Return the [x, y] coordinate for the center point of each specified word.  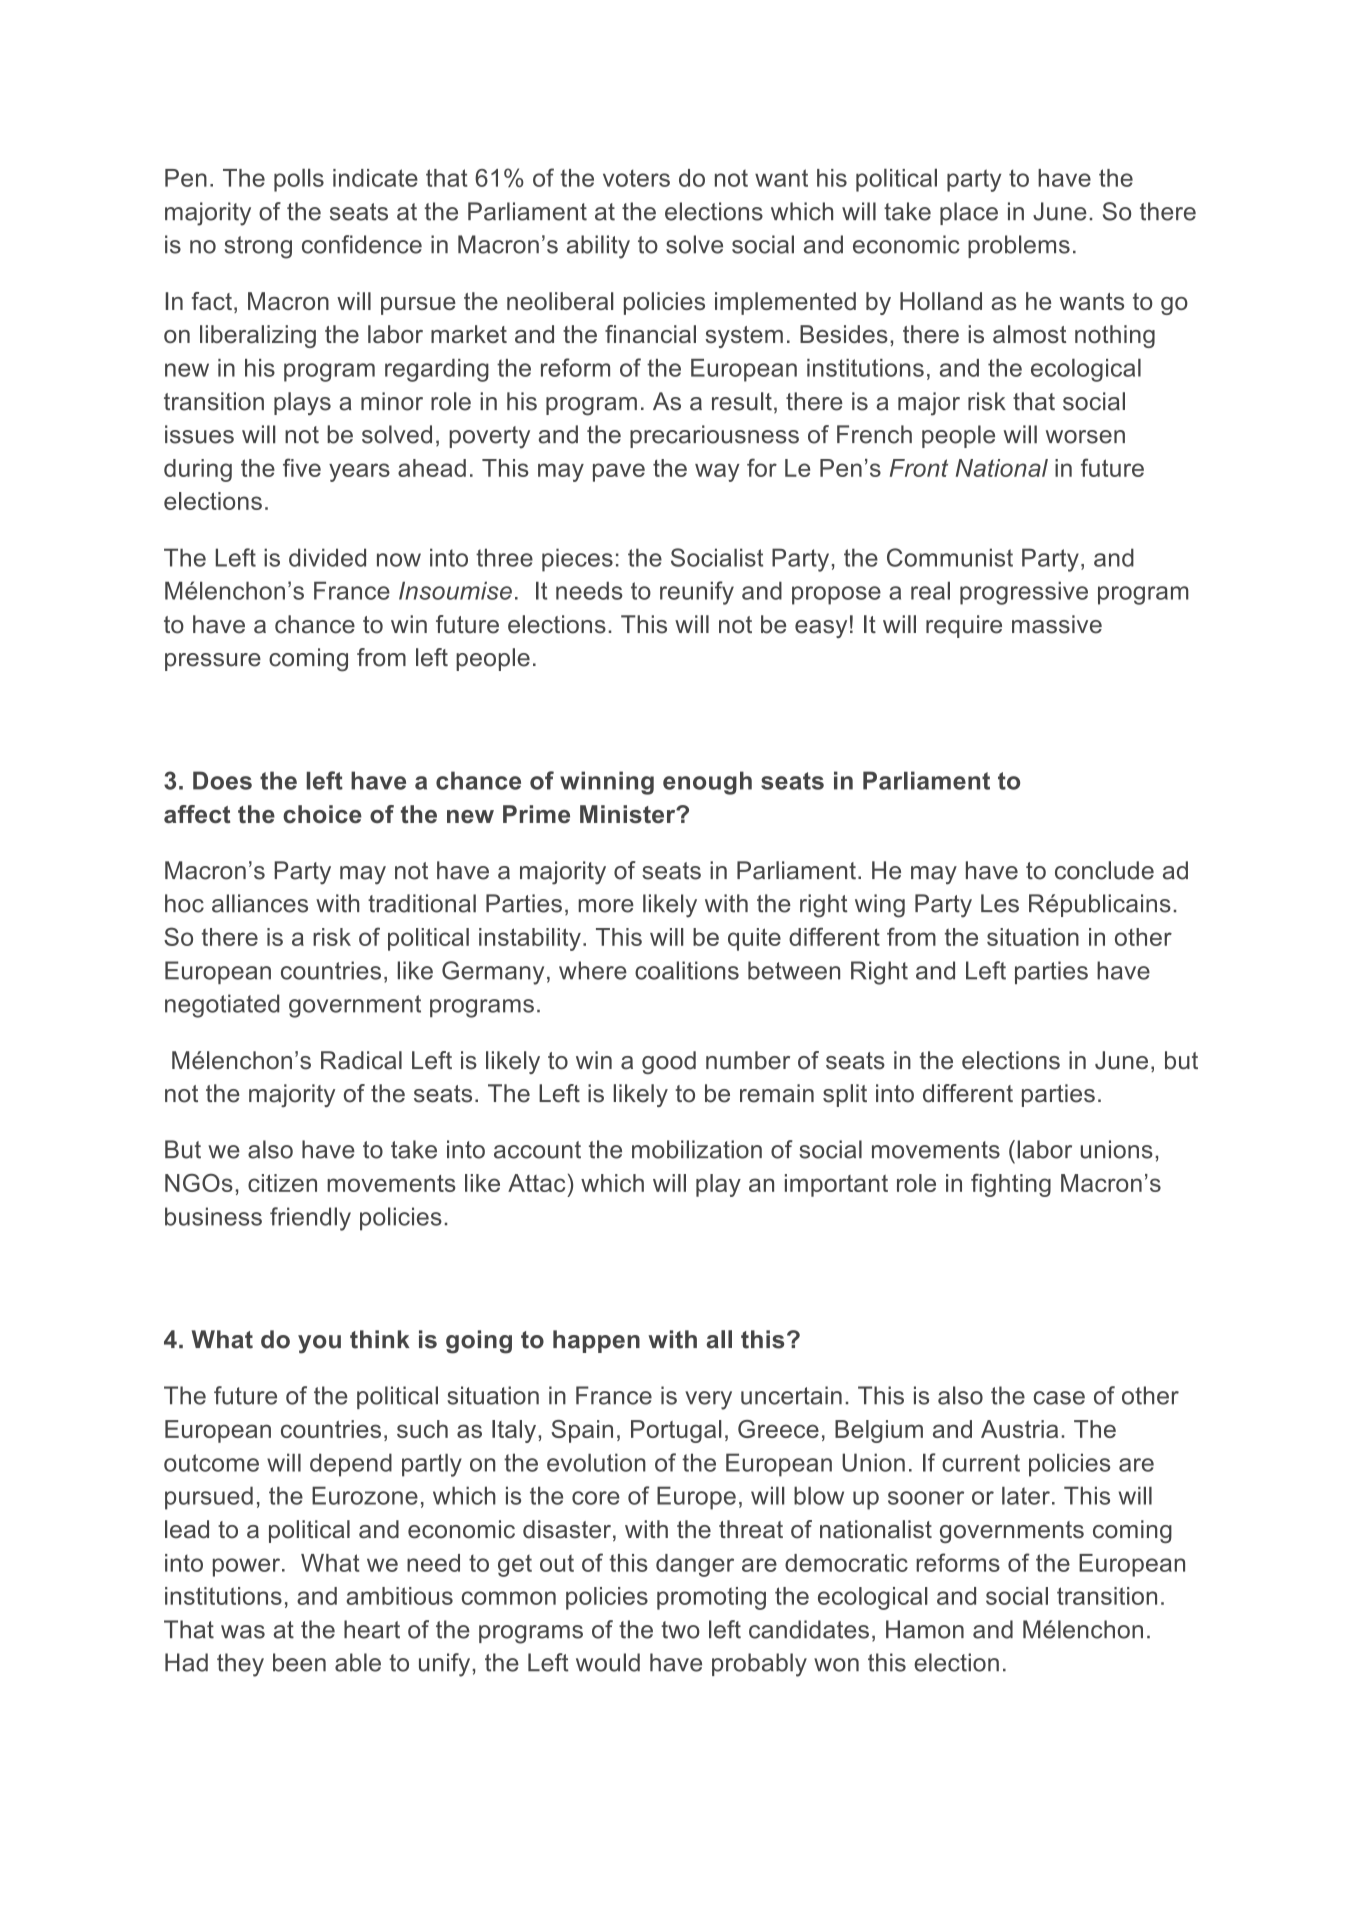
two [680, 1630]
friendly [310, 1219]
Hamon [925, 1629]
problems [1019, 246]
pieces [577, 560]
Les [1000, 903]
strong [258, 247]
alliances [260, 903]
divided [327, 557]
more [606, 906]
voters [636, 178]
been [299, 1662]
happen [596, 1341]
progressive [1024, 593]
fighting [1011, 1185]
